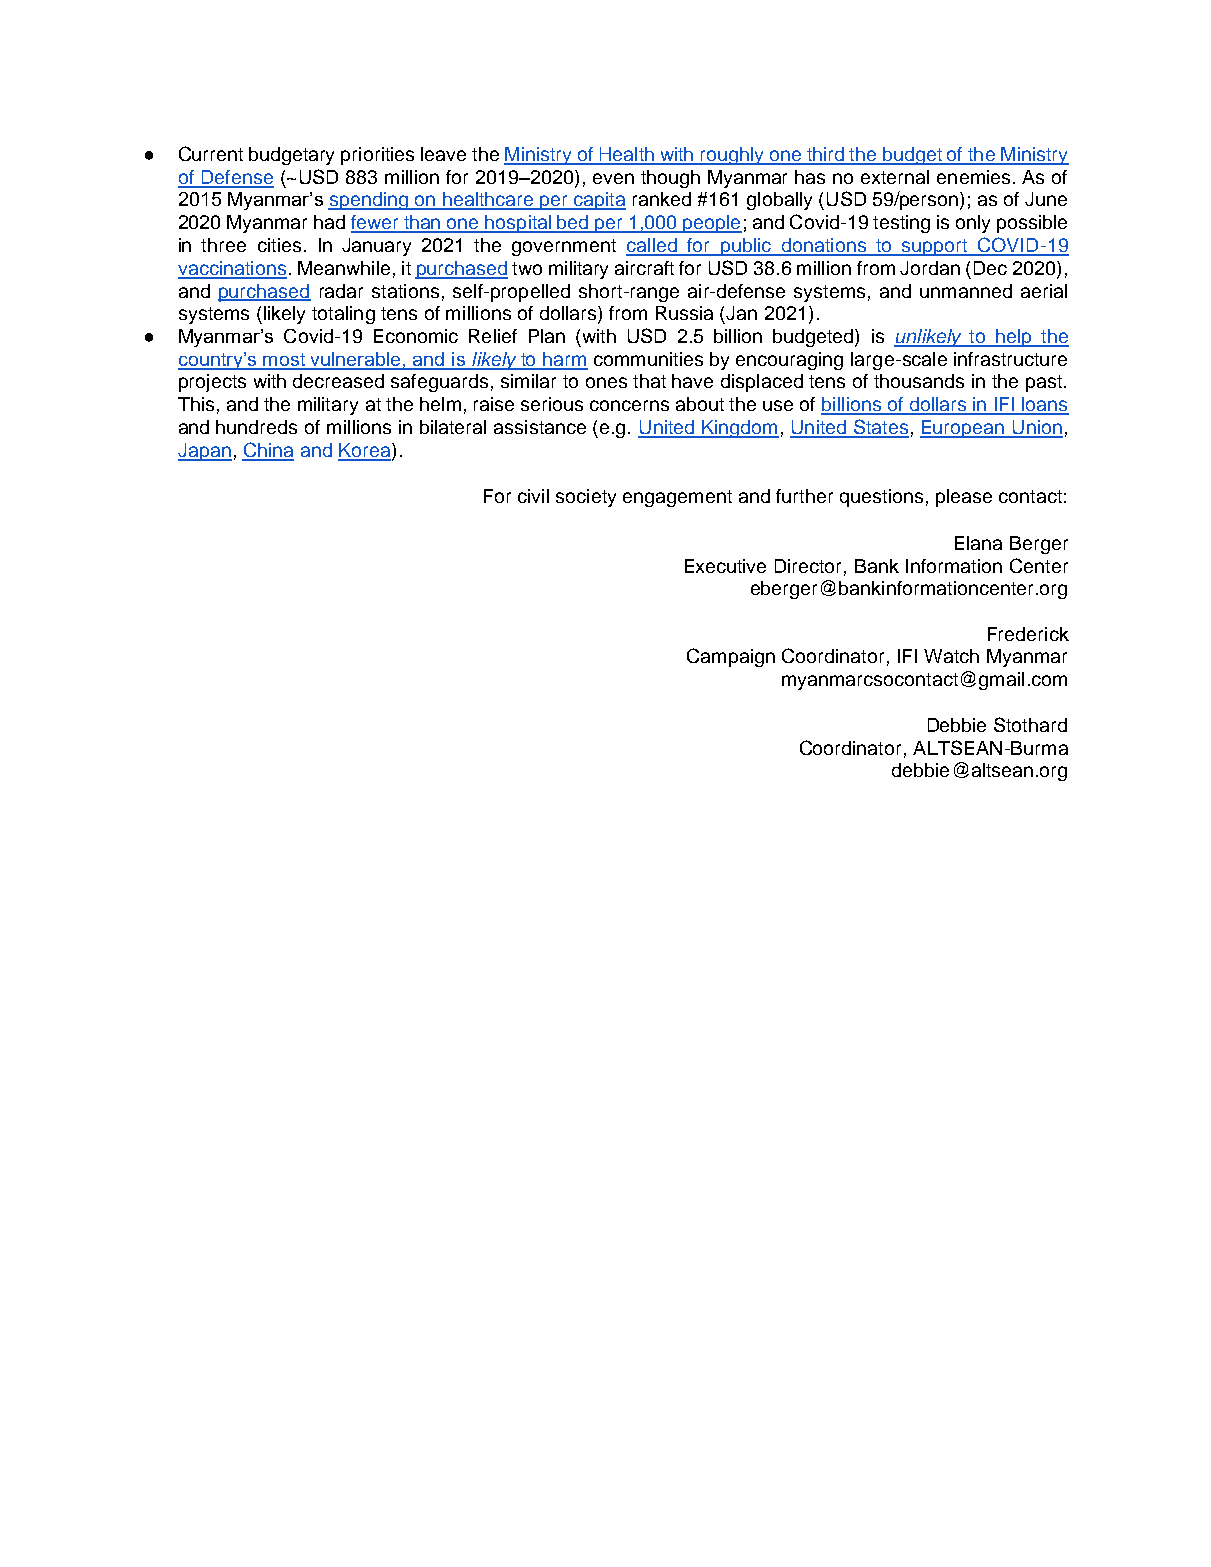 This page has width=1211, height=1567. I want to click on even, so click(613, 178).
